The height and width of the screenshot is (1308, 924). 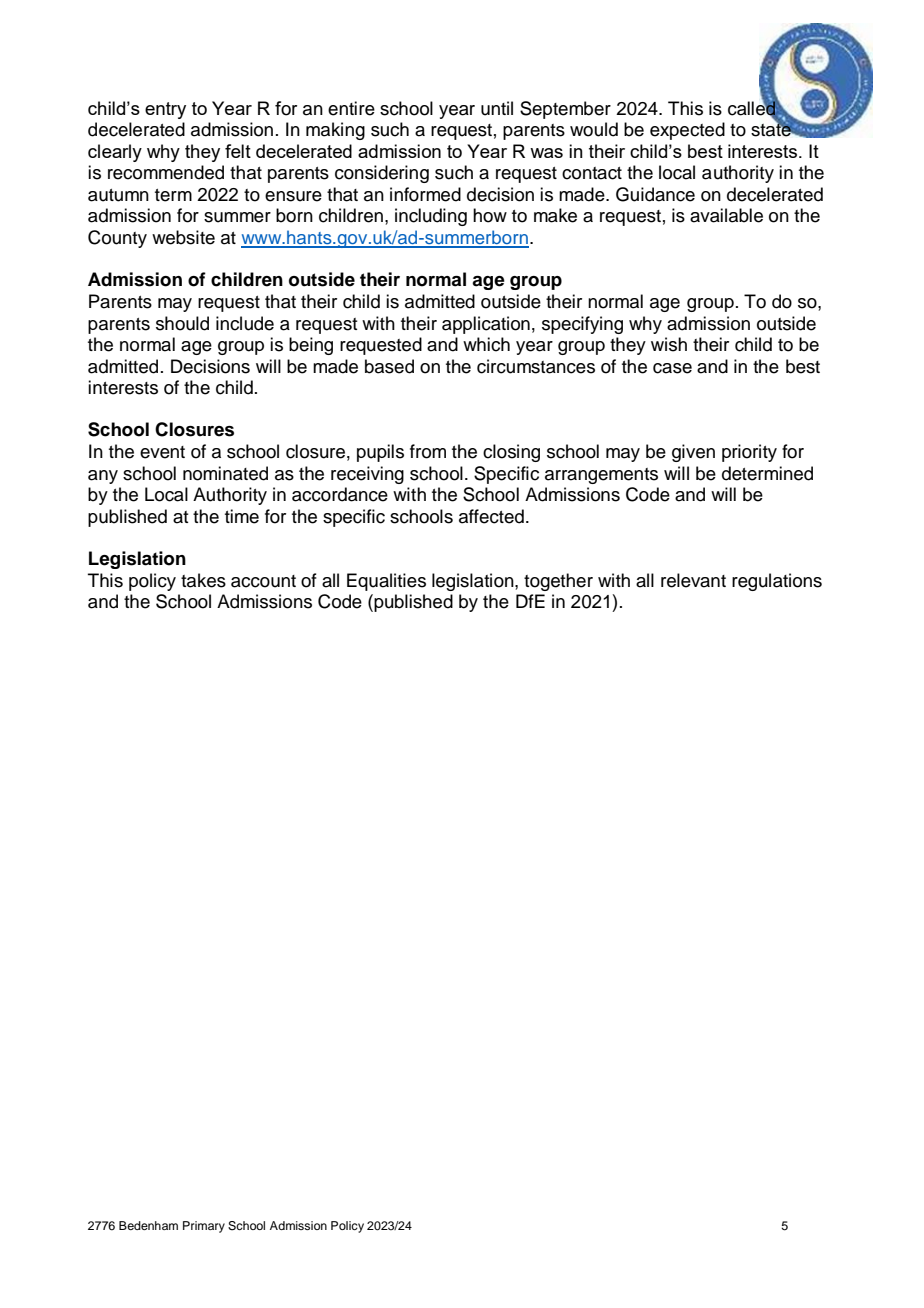 I want to click on recommended, so click(x=166, y=172).
